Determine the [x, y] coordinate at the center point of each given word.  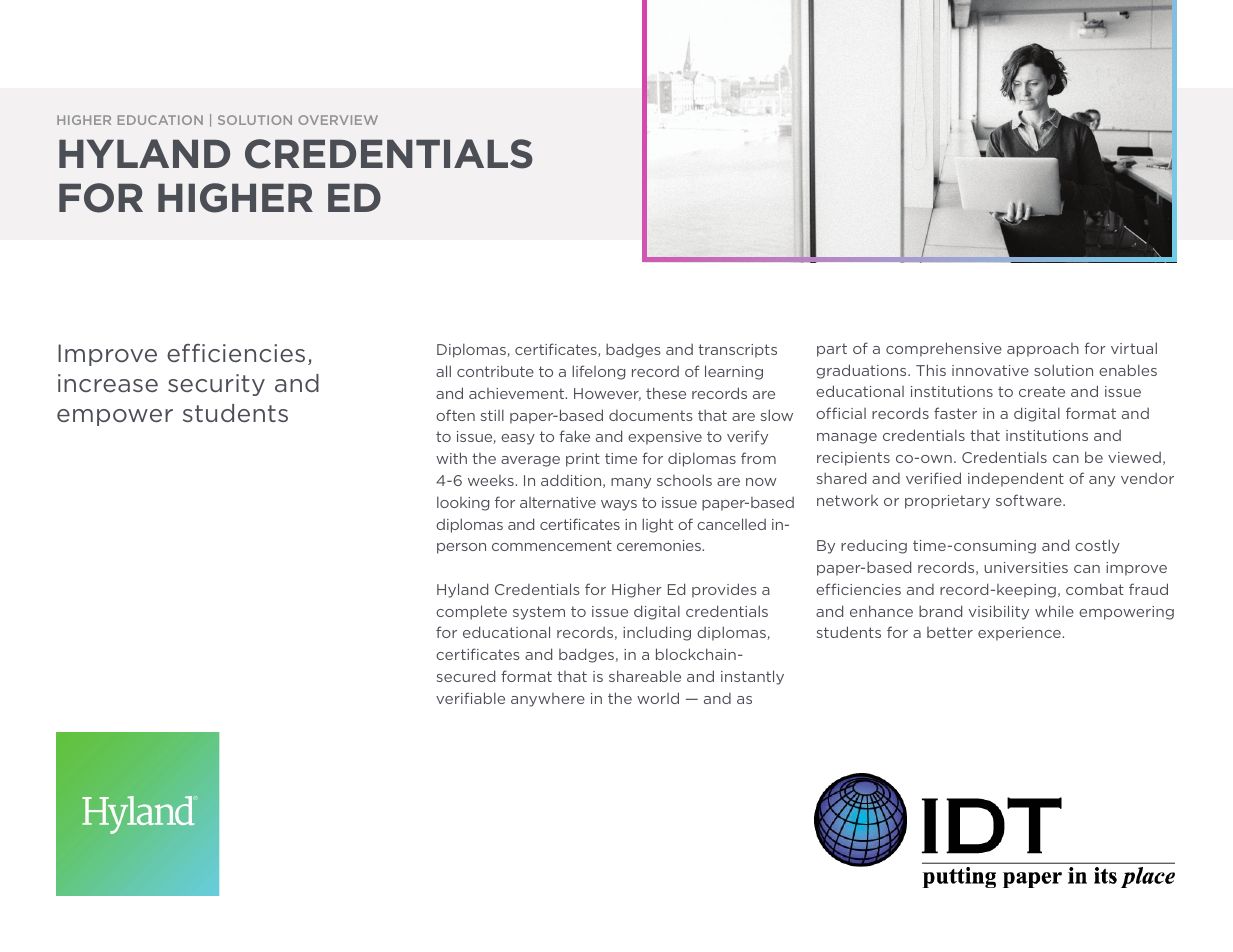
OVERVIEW [338, 120]
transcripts [737, 351]
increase [108, 383]
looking [463, 503]
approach [1043, 350]
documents [651, 415]
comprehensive [944, 349]
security [216, 385]
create [1042, 391]
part [832, 350]
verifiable [470, 698]
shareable [645, 676]
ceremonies [660, 545]
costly [1097, 546]
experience [1020, 634]
